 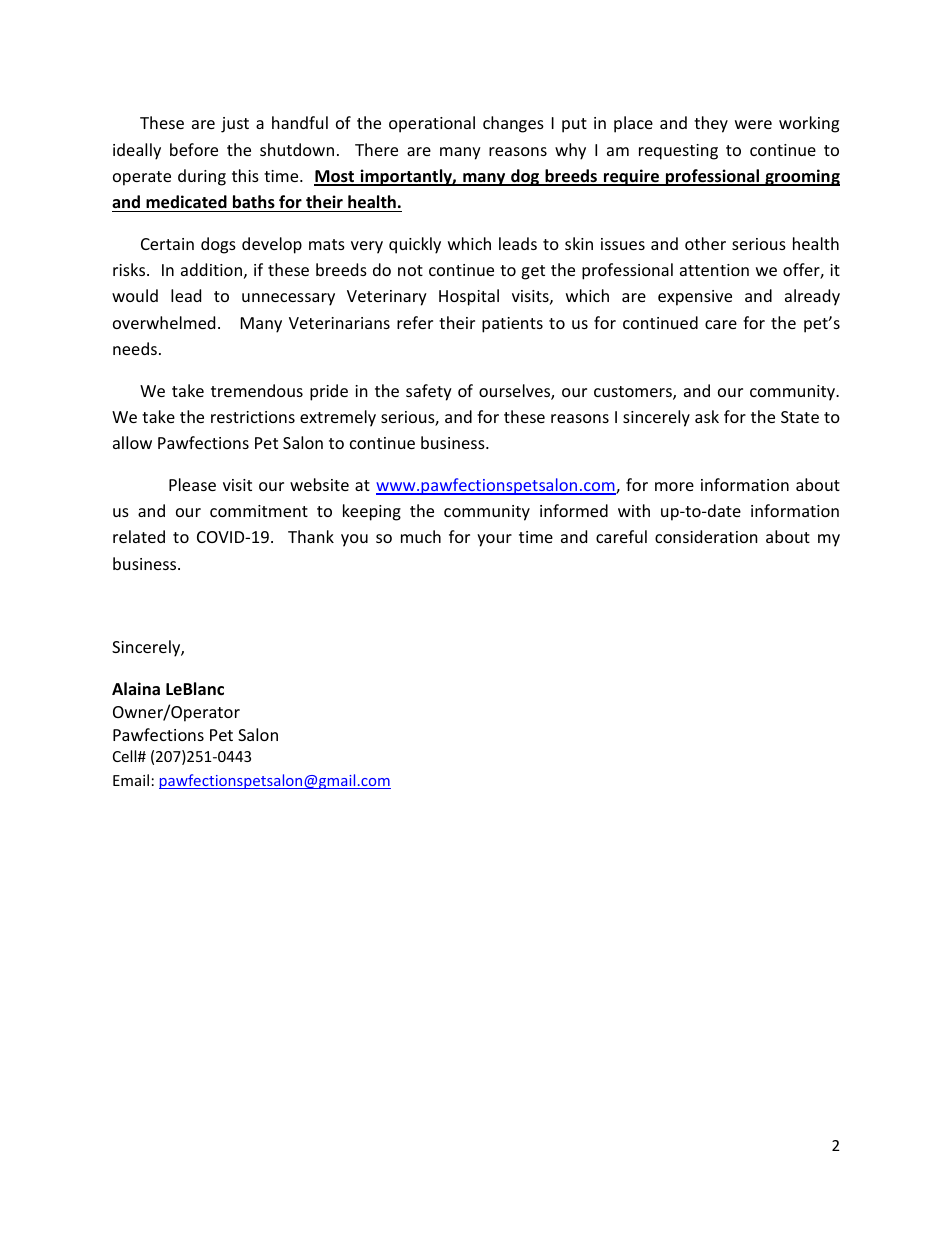 What do you see at coordinates (695, 298) in the image?
I see `expensive` at bounding box center [695, 298].
